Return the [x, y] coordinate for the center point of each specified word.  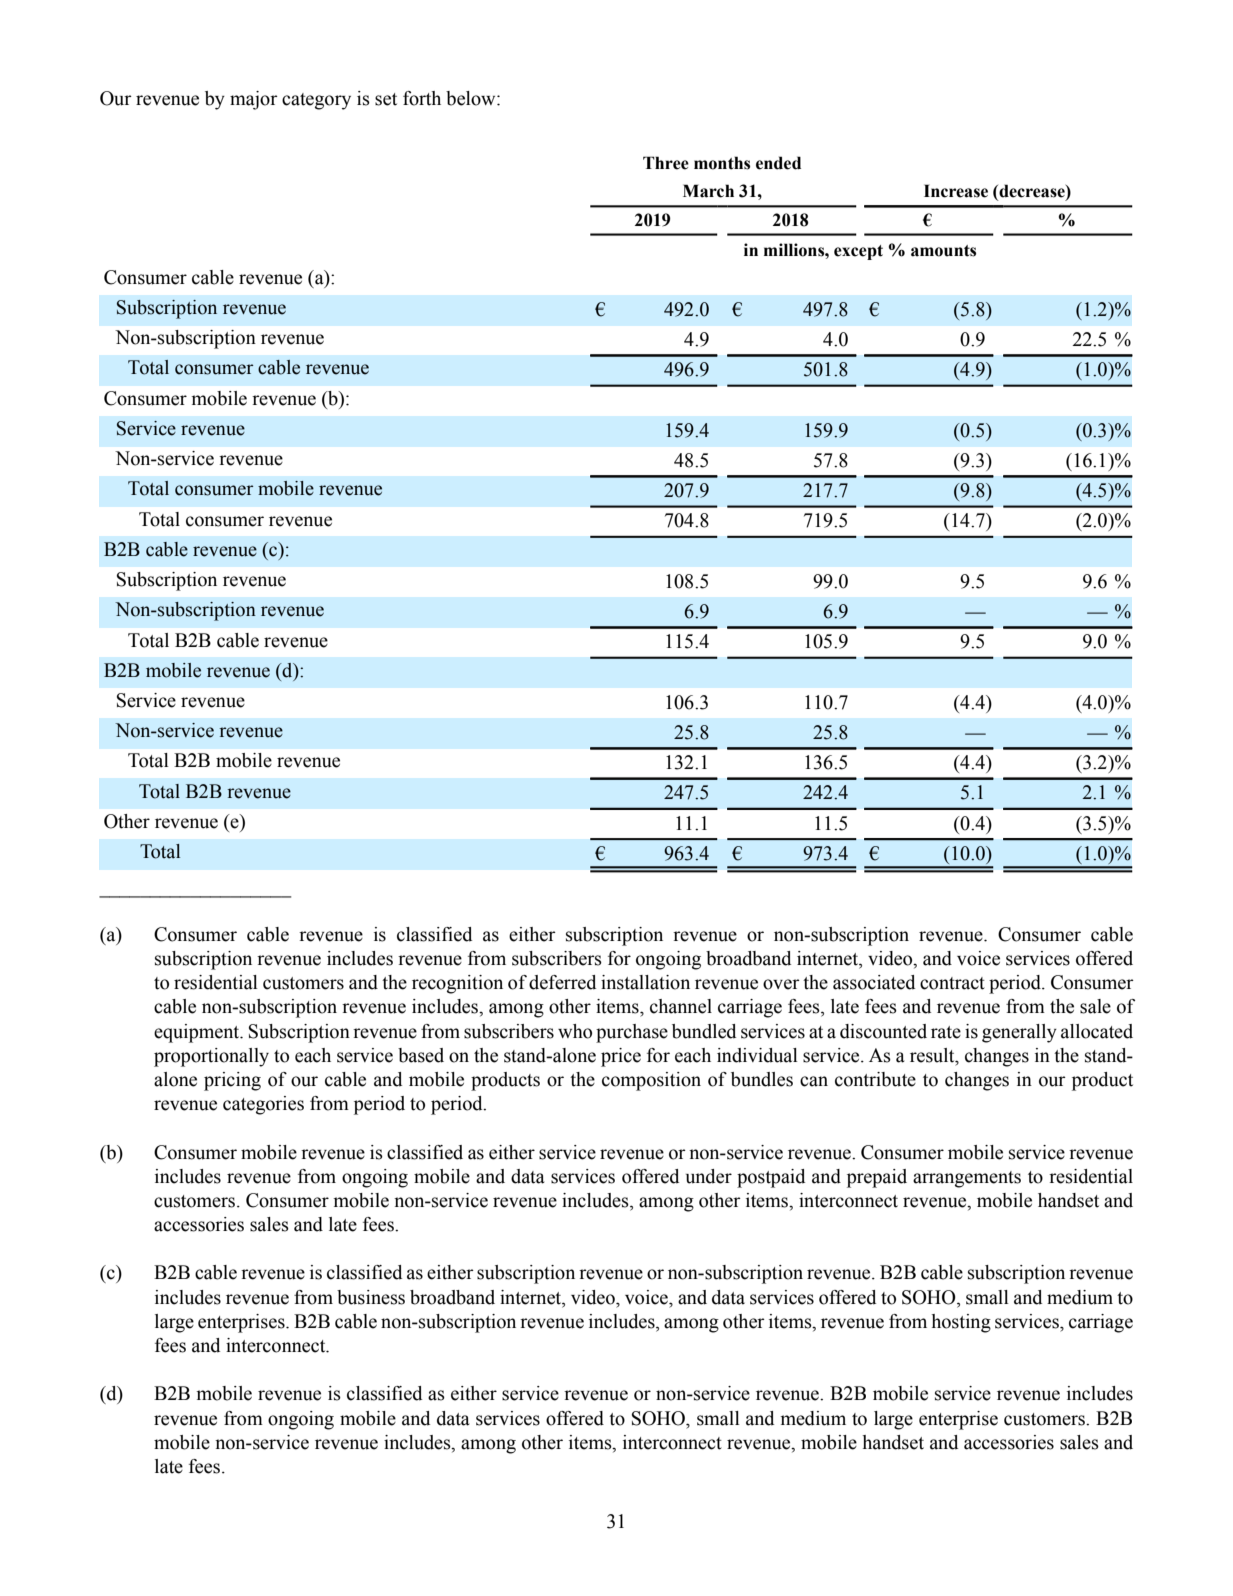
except [858, 252]
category [316, 101]
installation [645, 982]
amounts [943, 251]
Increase [956, 191]
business [371, 1297]
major [254, 100]
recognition [457, 984]
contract [952, 983]
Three [666, 163]
